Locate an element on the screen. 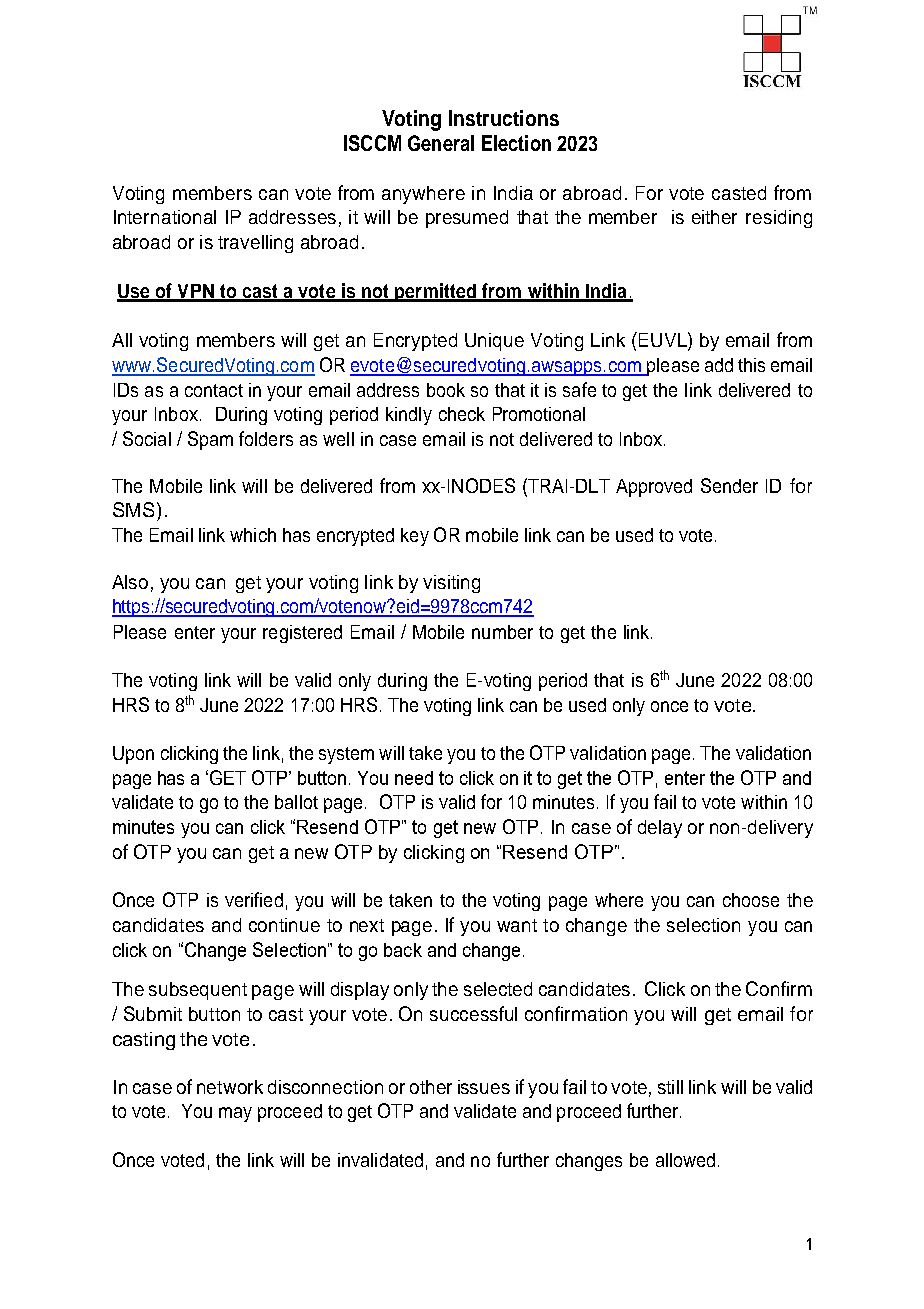 Image resolution: width=924 pixels, height=1309 pixels. choose is located at coordinates (751, 900).
